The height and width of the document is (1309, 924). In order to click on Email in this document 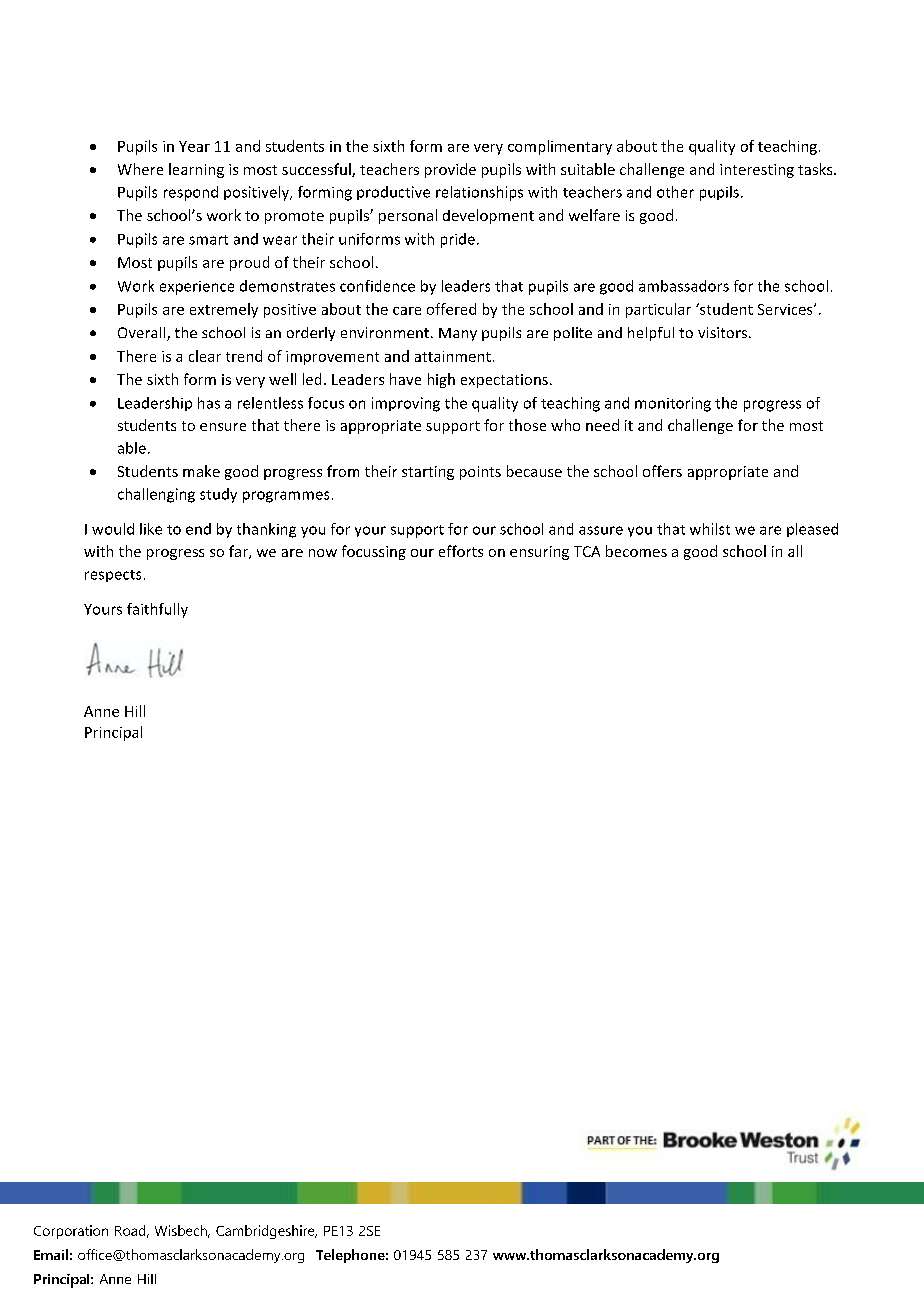, I will do `click(51, 1254)`.
